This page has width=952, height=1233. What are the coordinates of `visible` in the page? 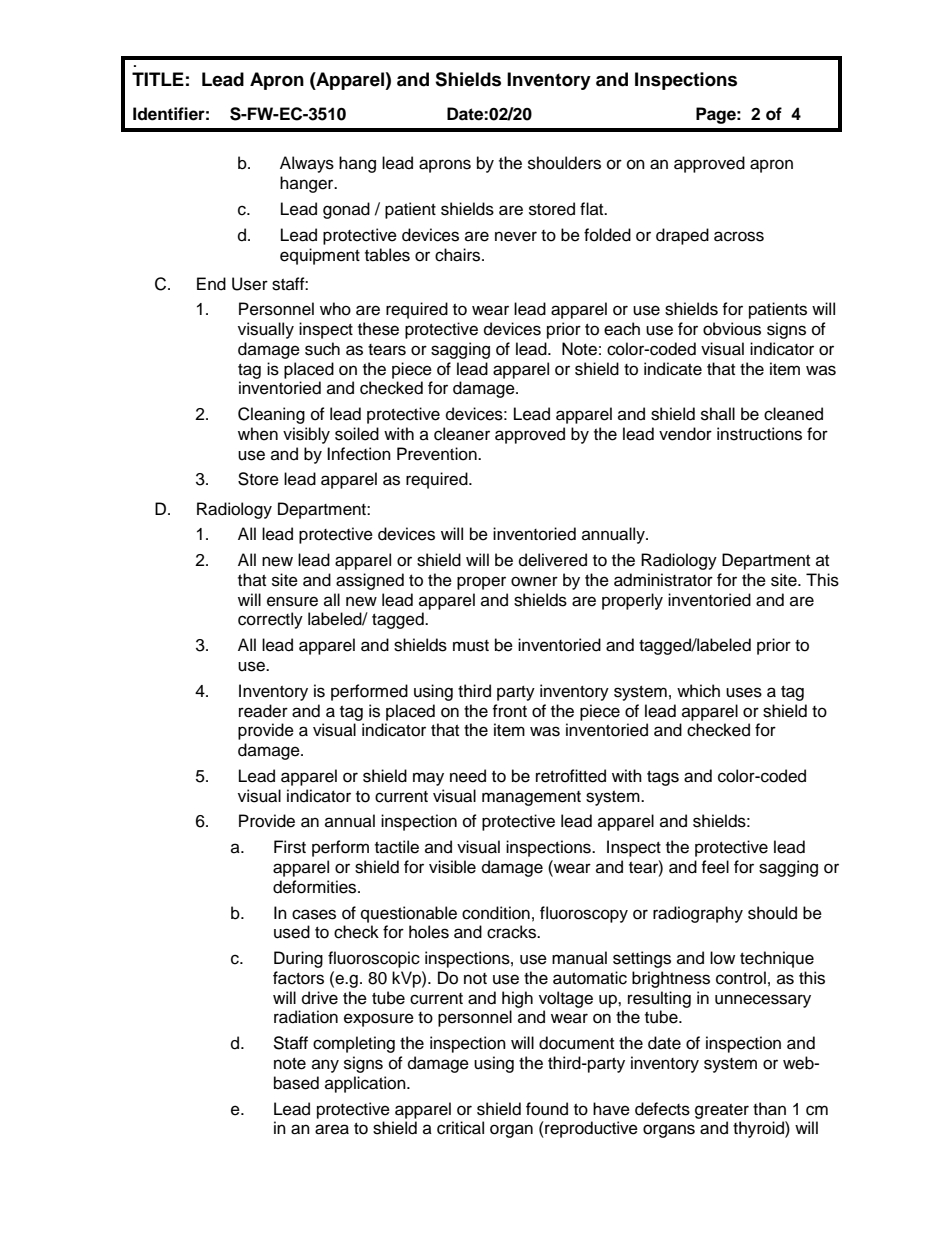 It's located at (452, 867).
